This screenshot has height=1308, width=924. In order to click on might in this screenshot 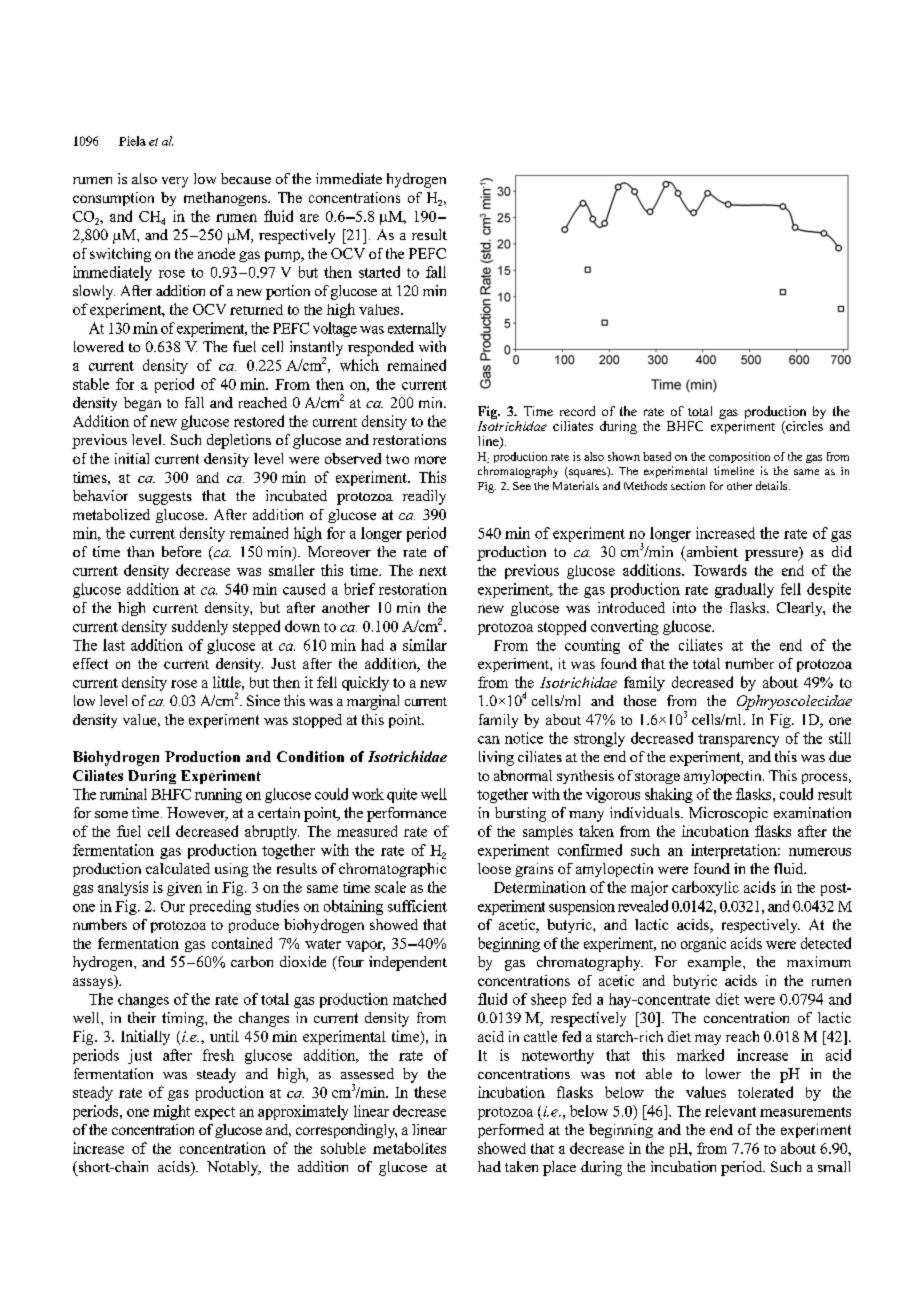, I will do `click(171, 1112)`.
